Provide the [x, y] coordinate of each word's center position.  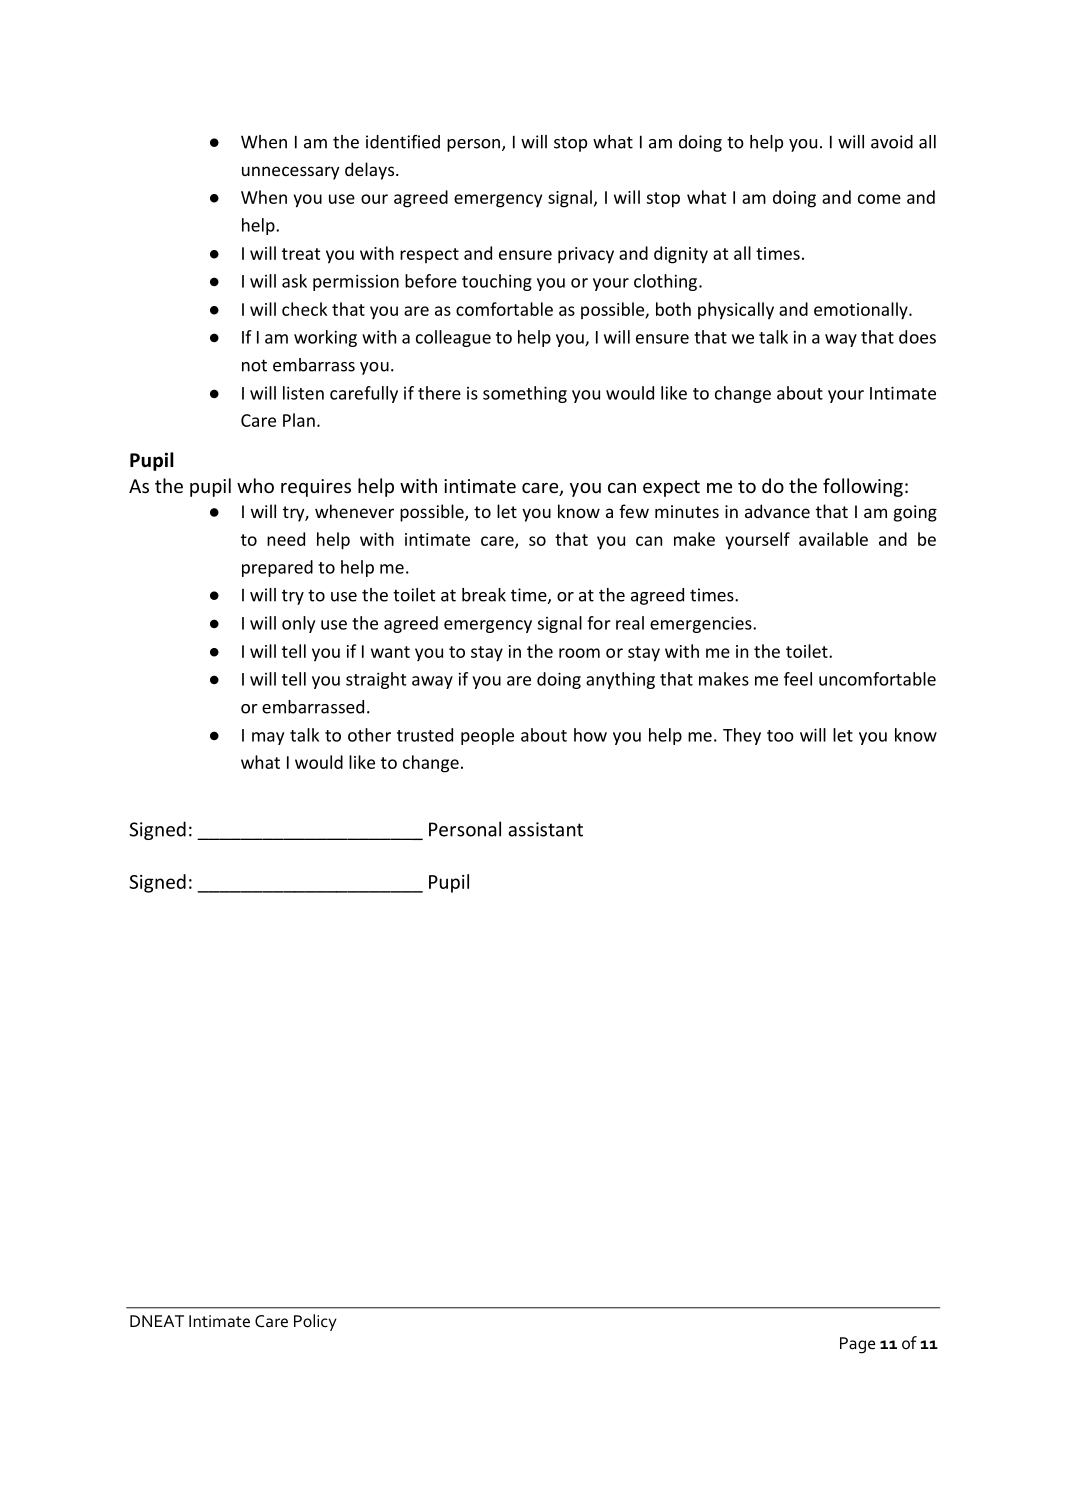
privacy [586, 255]
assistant [545, 829]
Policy [315, 1322]
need [286, 539]
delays [371, 171]
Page [857, 1345]
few [634, 511]
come [879, 199]
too [780, 736]
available [833, 539]
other [369, 735]
